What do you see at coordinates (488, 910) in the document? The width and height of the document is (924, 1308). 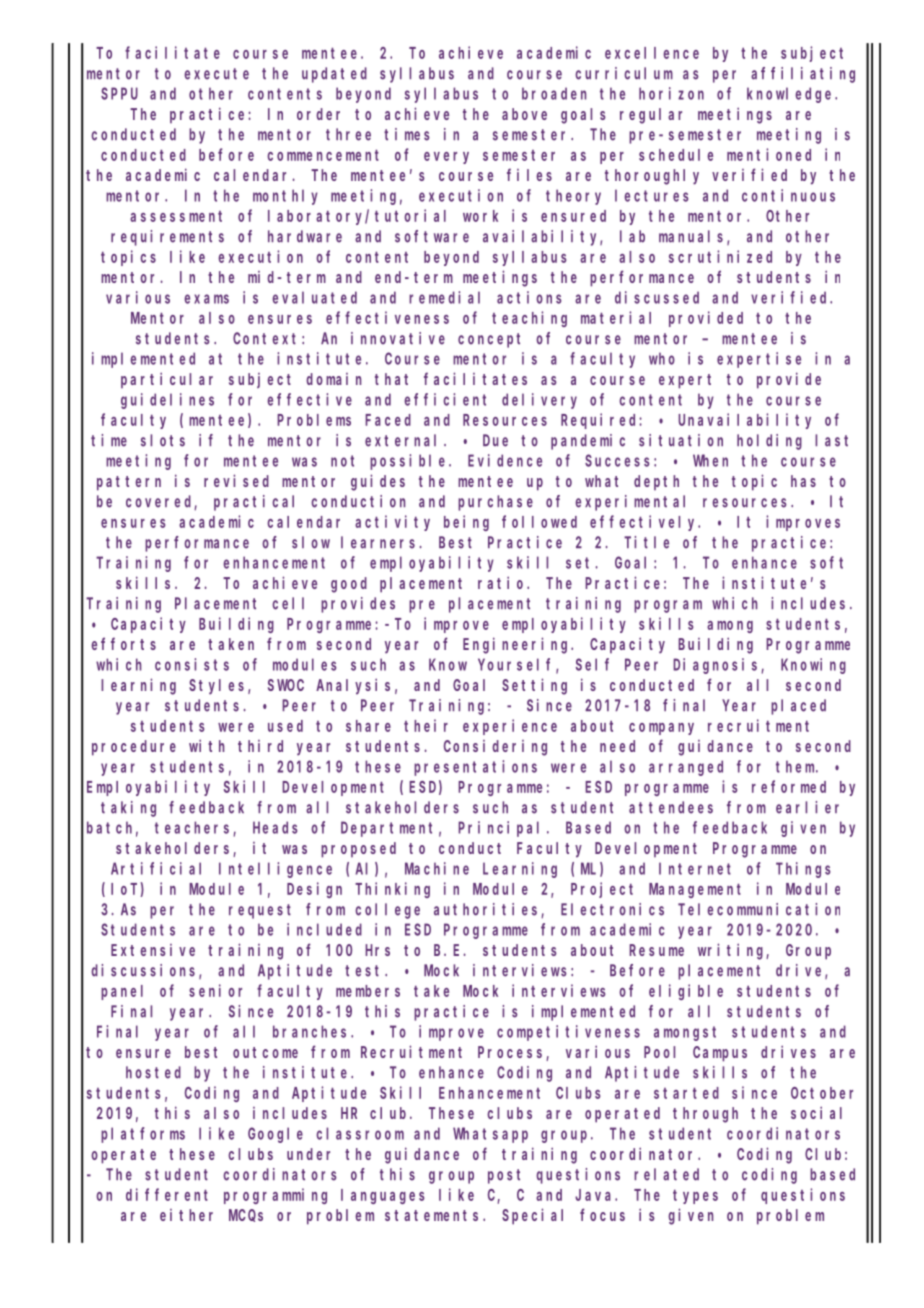 I see `authorities` at bounding box center [488, 910].
